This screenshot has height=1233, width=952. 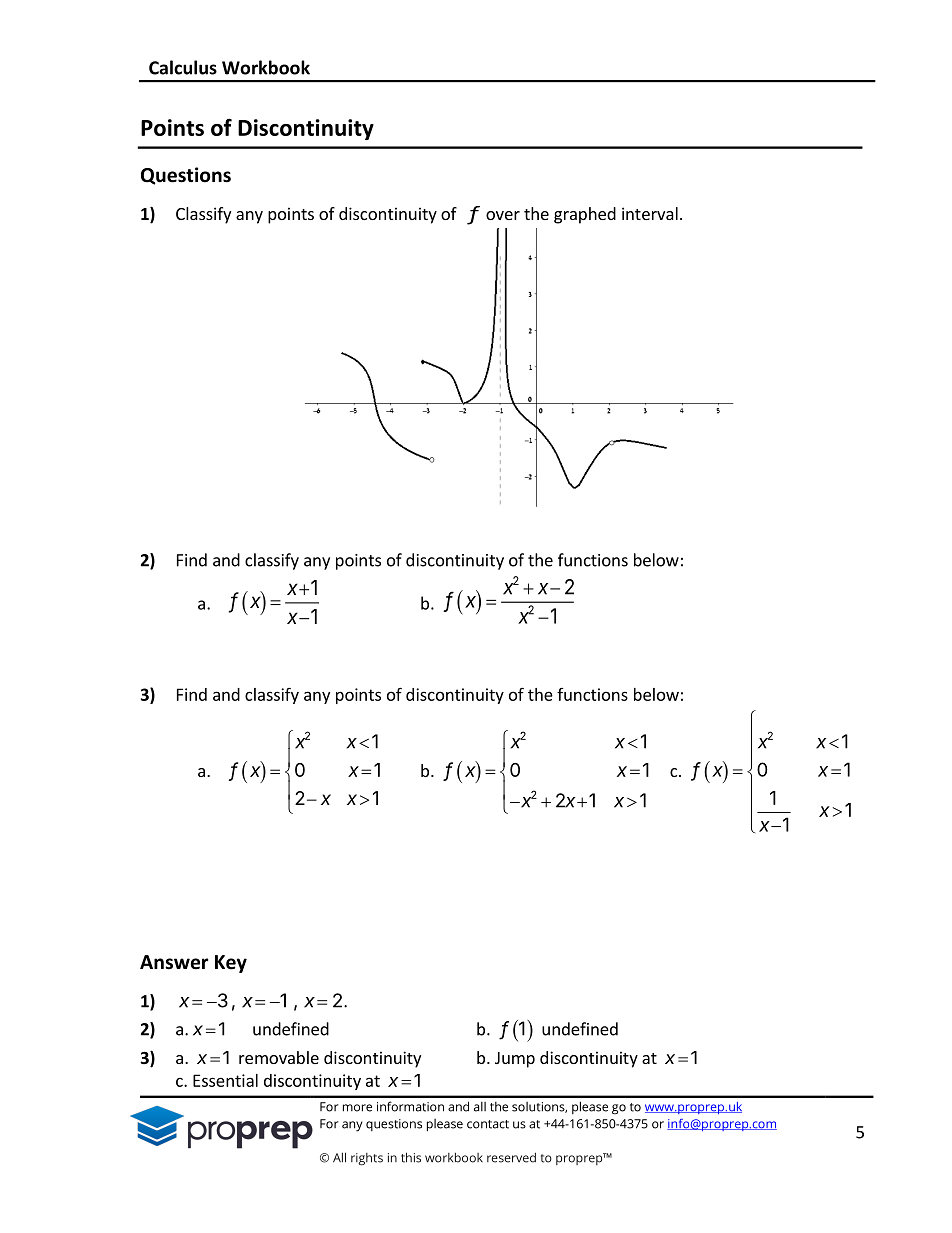 I want to click on Key, so click(x=231, y=964).
